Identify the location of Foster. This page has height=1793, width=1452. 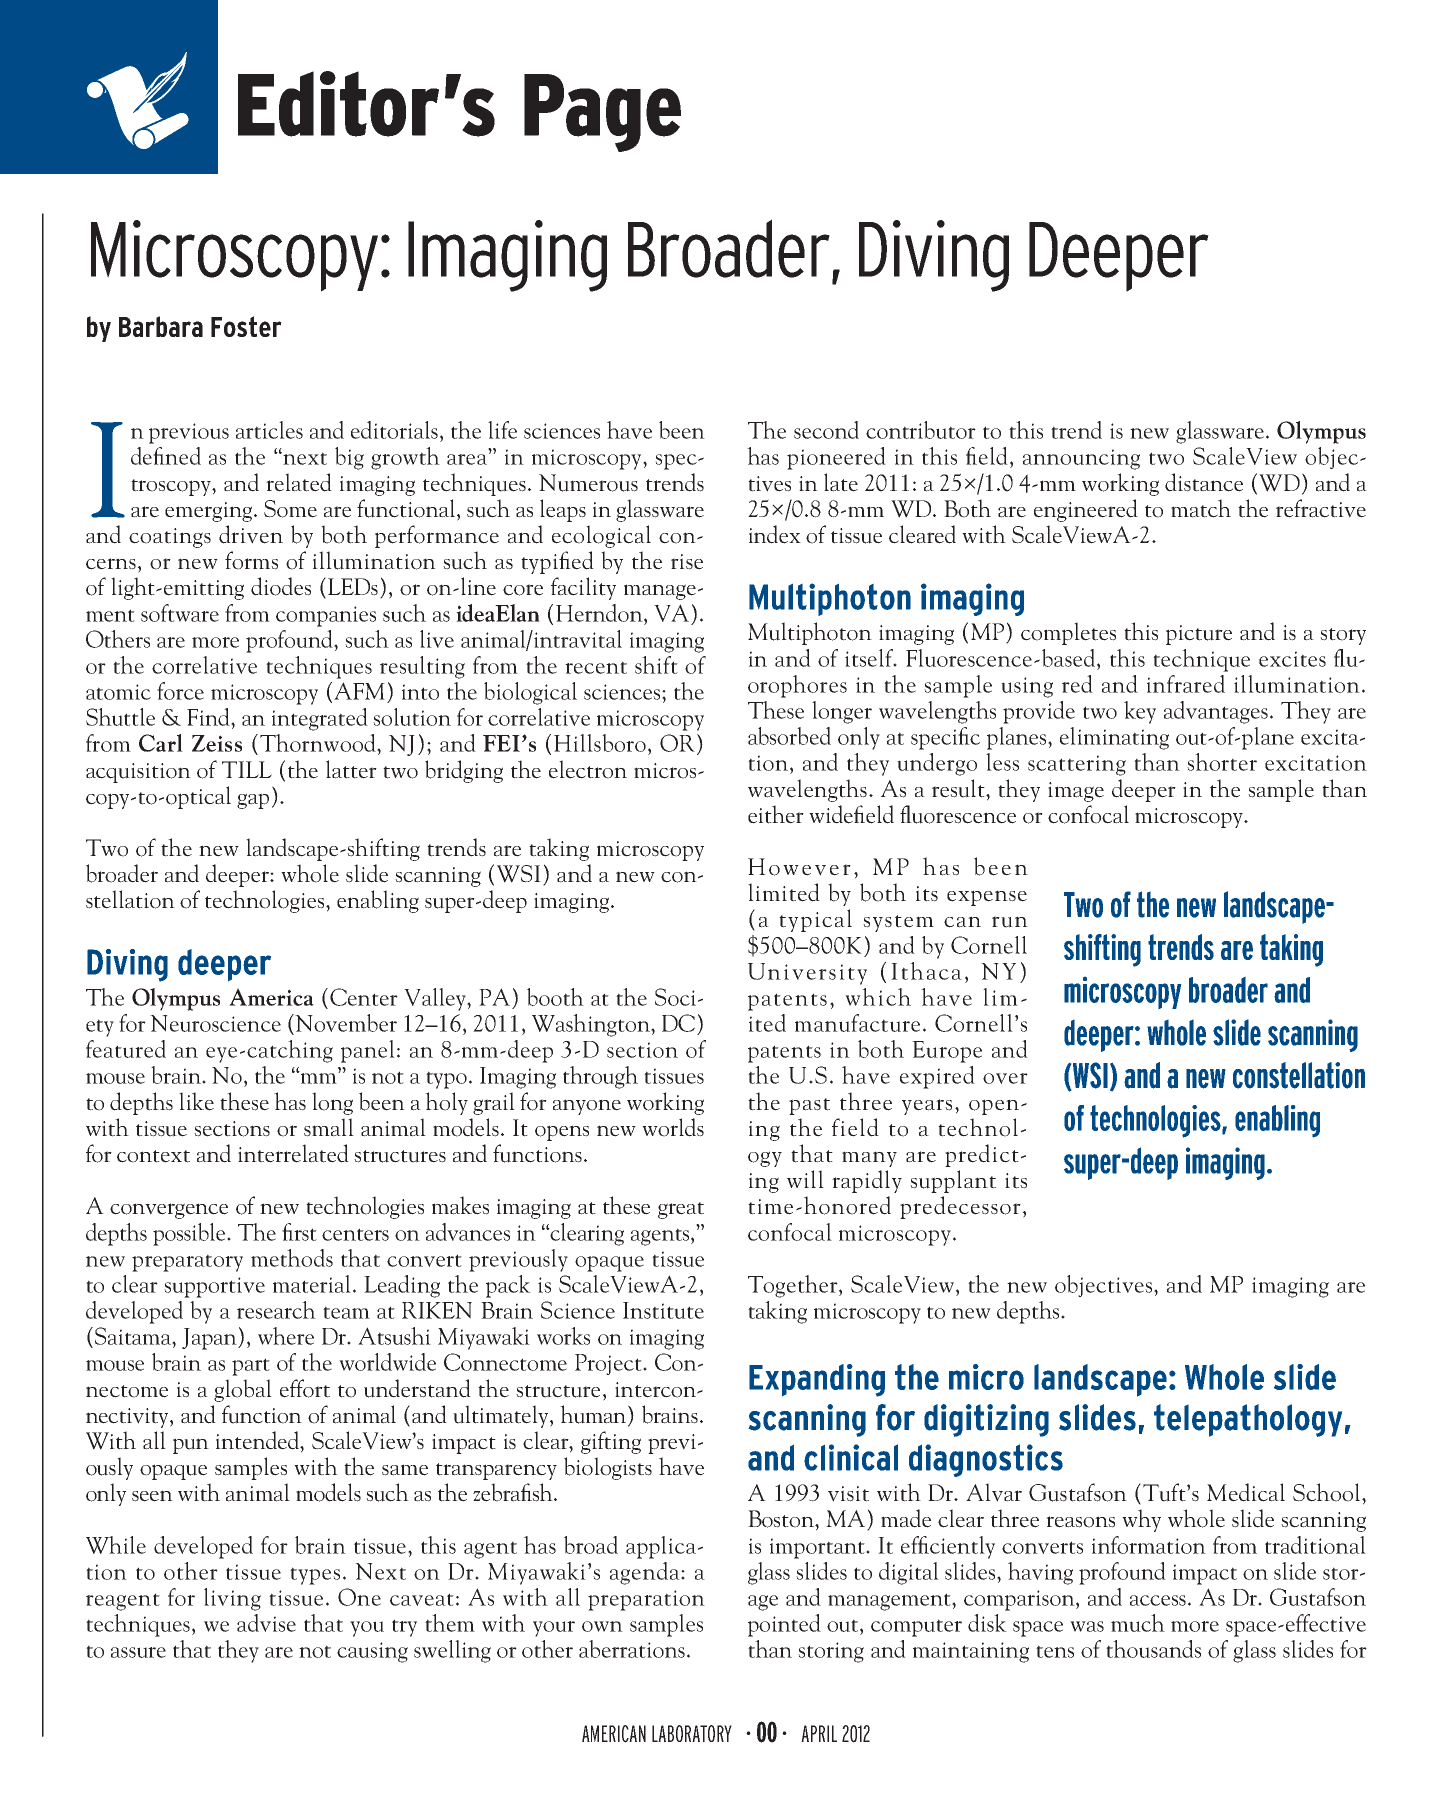
(246, 326).
